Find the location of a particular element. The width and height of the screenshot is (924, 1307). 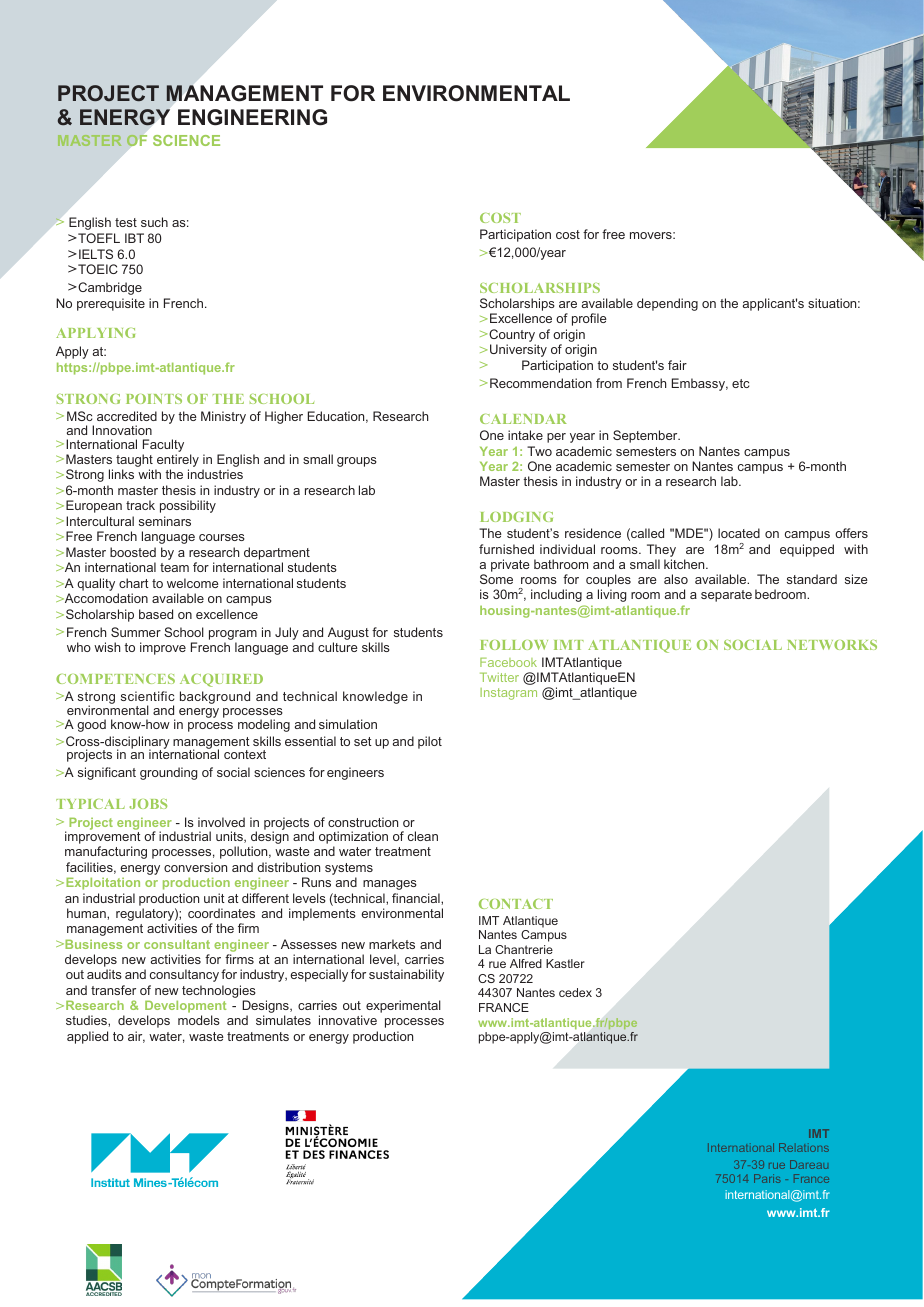

profile is located at coordinates (589, 319).
